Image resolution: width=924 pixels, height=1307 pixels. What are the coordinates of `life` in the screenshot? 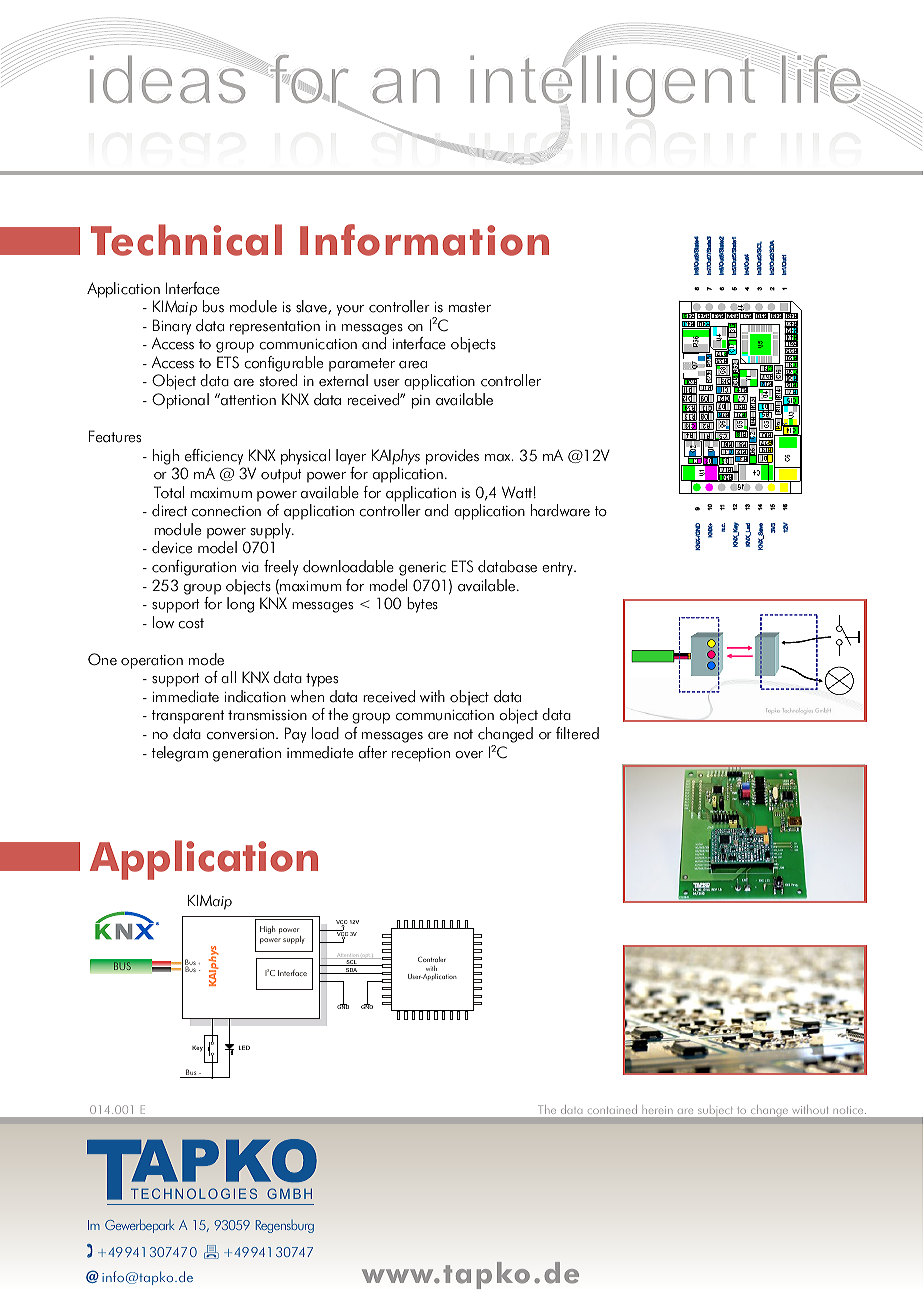 It's located at (821, 79).
